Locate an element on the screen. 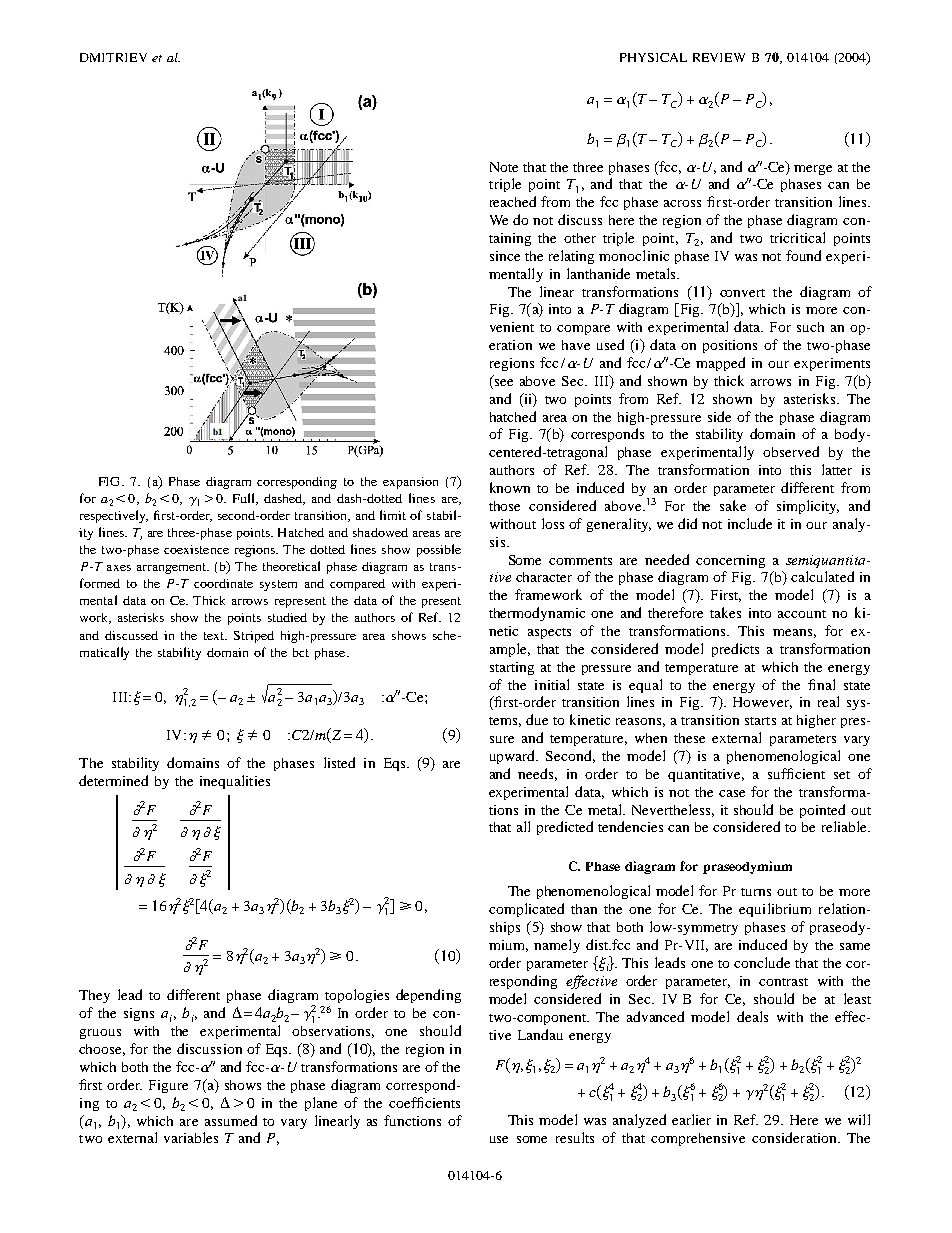  convert is located at coordinates (742, 293).
